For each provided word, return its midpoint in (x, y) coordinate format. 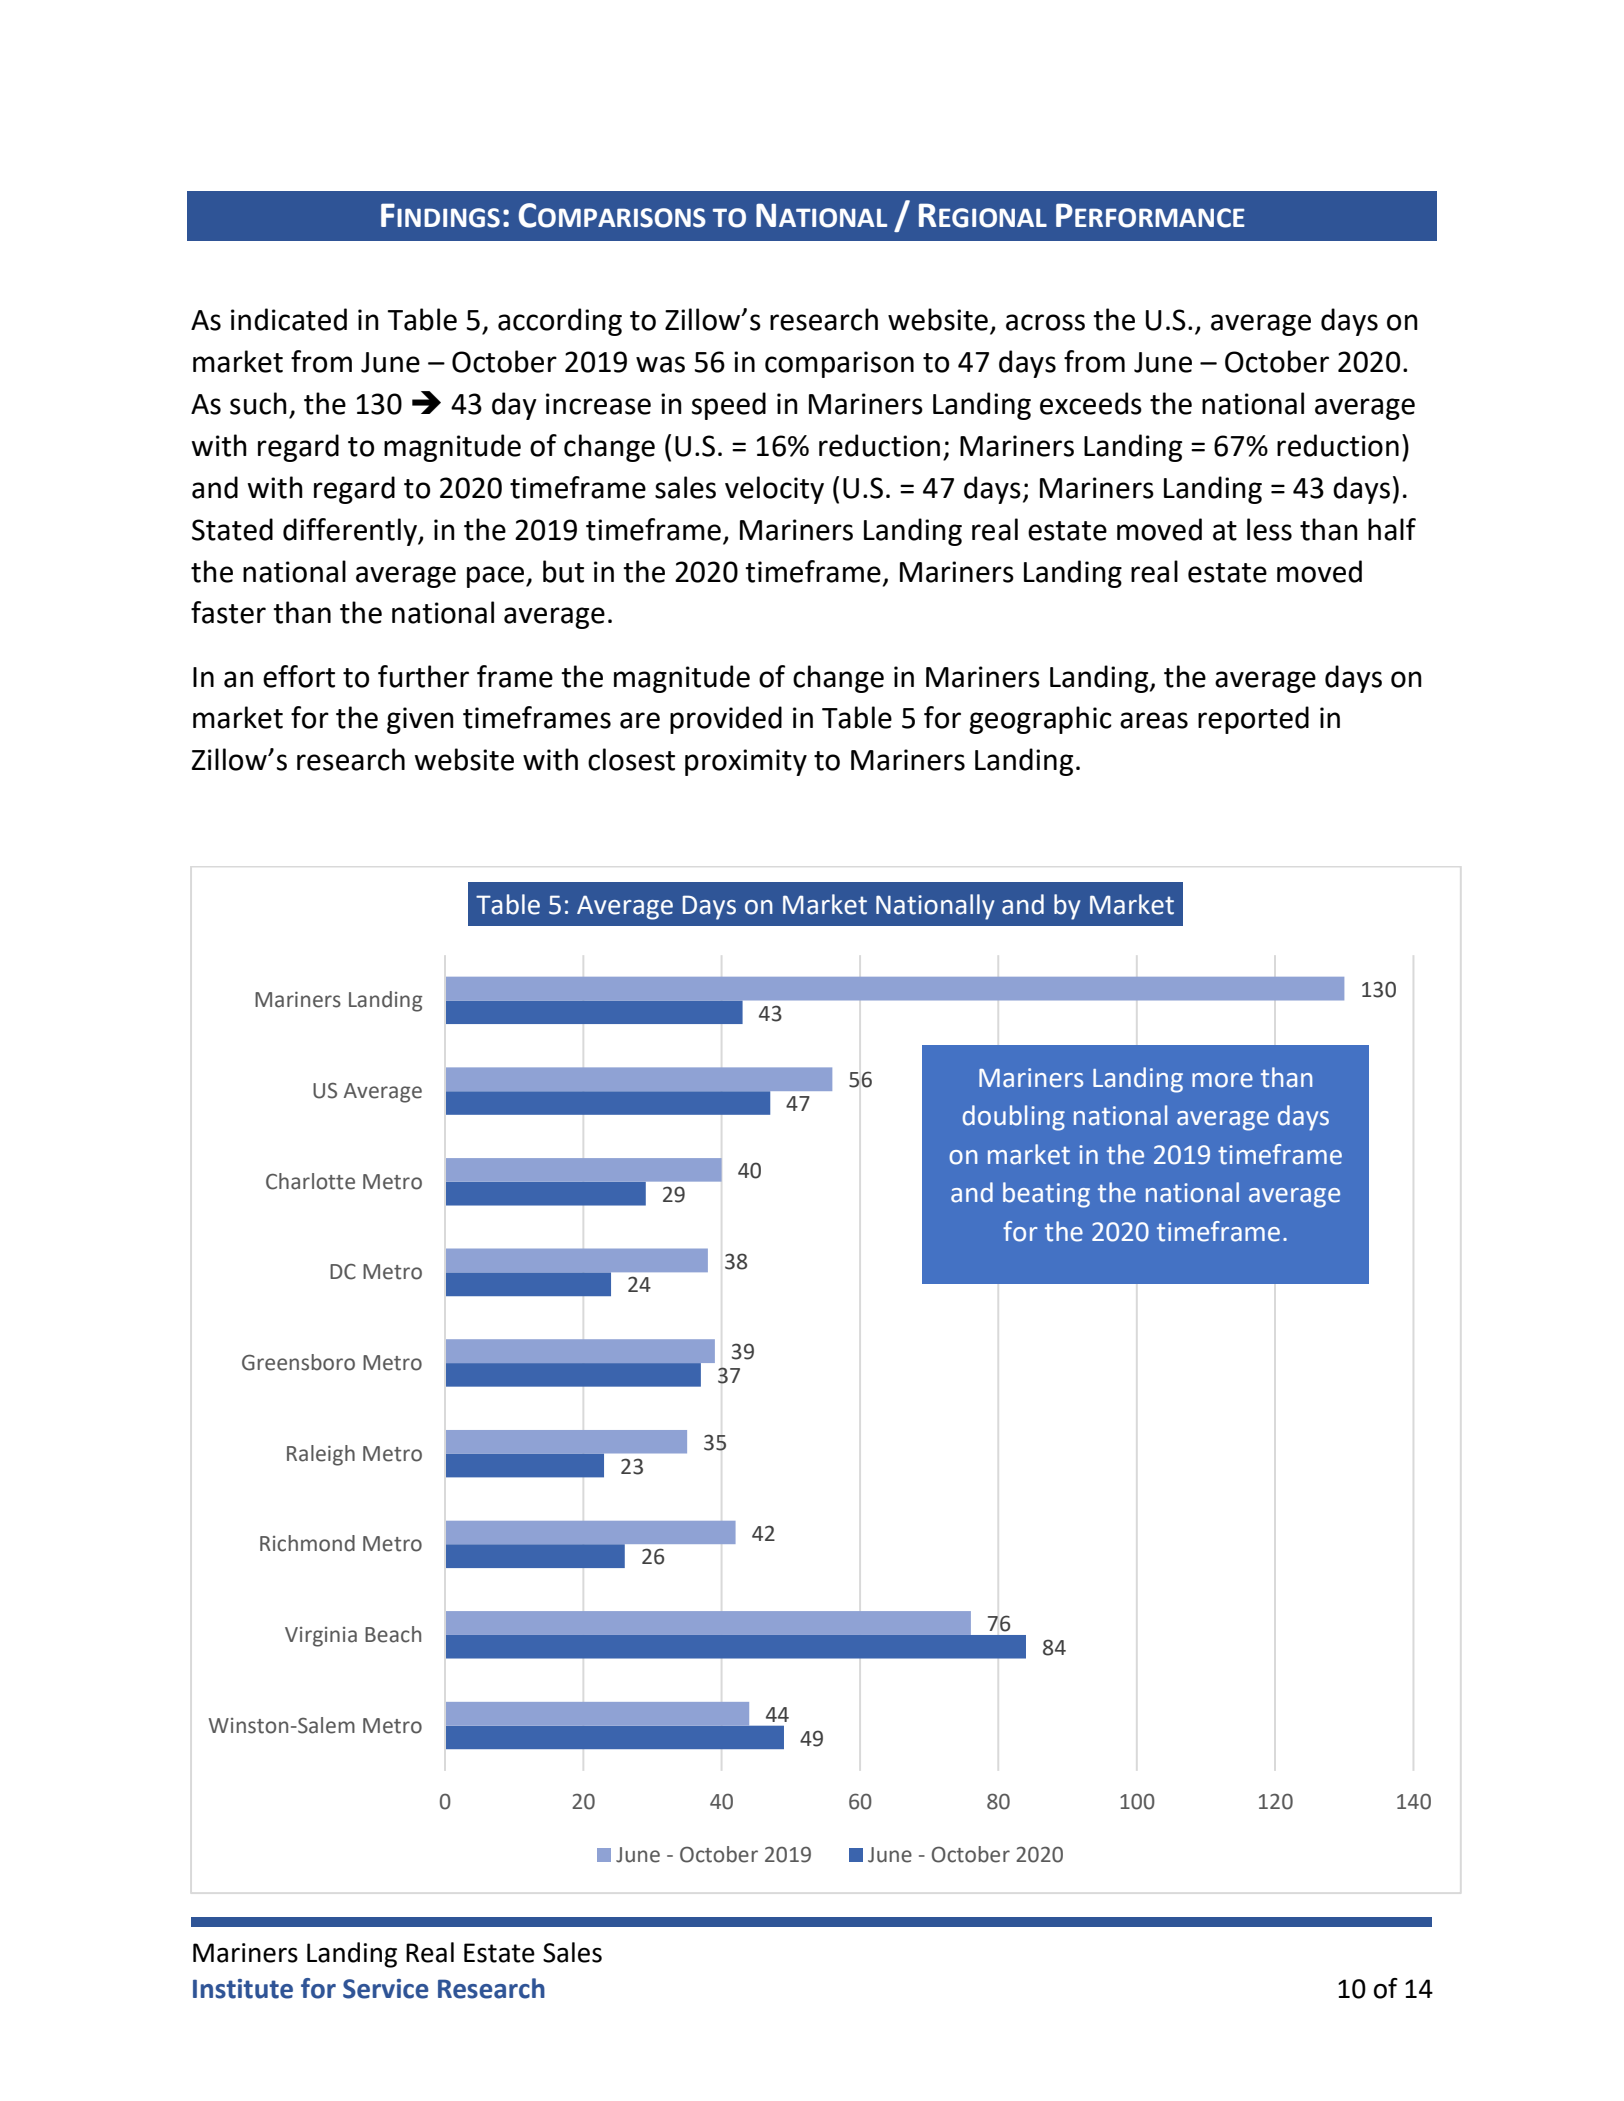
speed (729, 406)
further (423, 676)
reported (1253, 720)
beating (1046, 1195)
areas (1154, 720)
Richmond (307, 1543)
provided (726, 720)
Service (386, 1989)
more (1222, 1080)
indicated (289, 319)
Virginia (321, 1637)
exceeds (1091, 403)
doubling (1014, 1118)
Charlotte (310, 1181)
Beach (393, 1634)
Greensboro (298, 1362)
